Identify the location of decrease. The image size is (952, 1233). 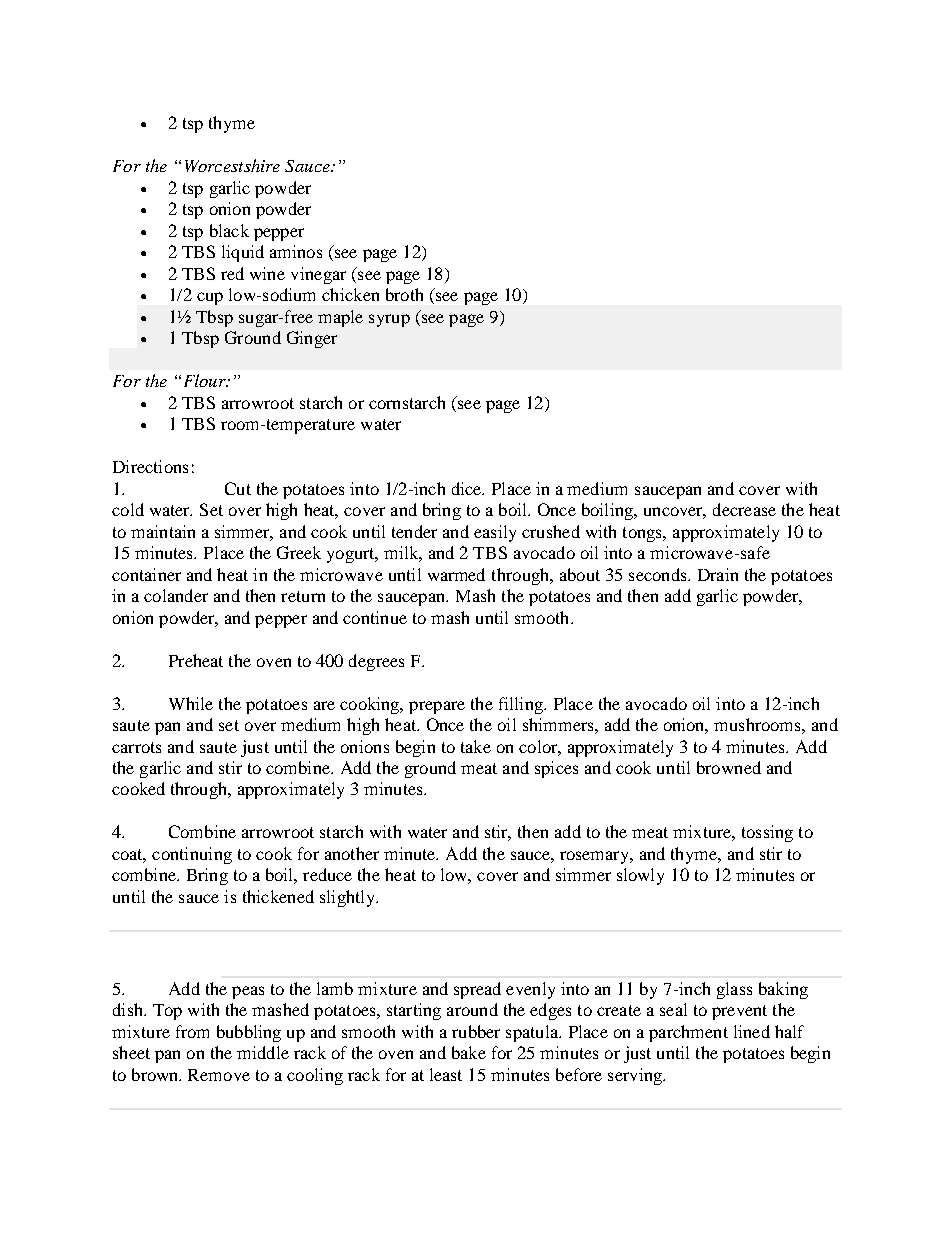
(744, 509).
